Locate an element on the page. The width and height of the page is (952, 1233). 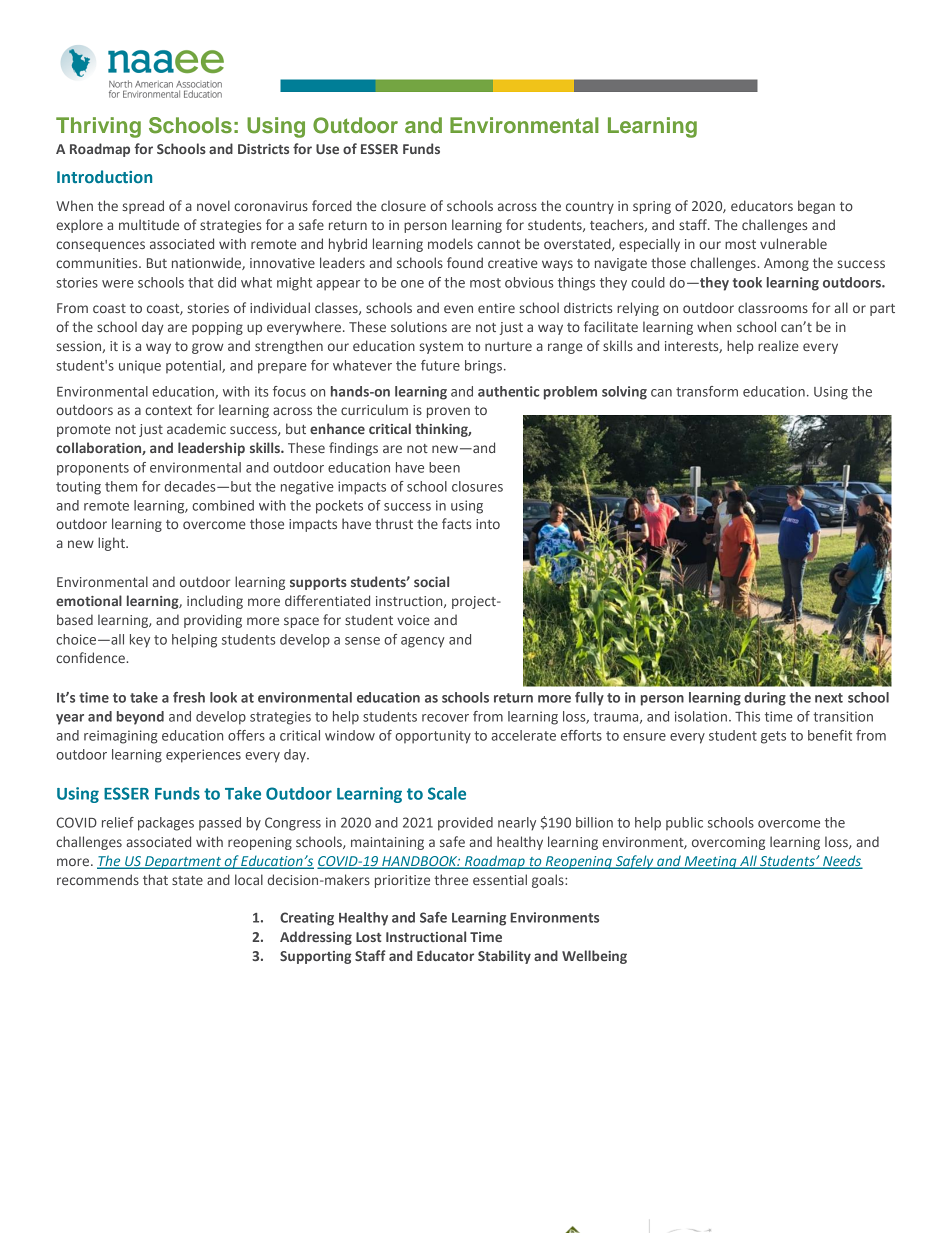
Introduction is located at coordinates (104, 176).
